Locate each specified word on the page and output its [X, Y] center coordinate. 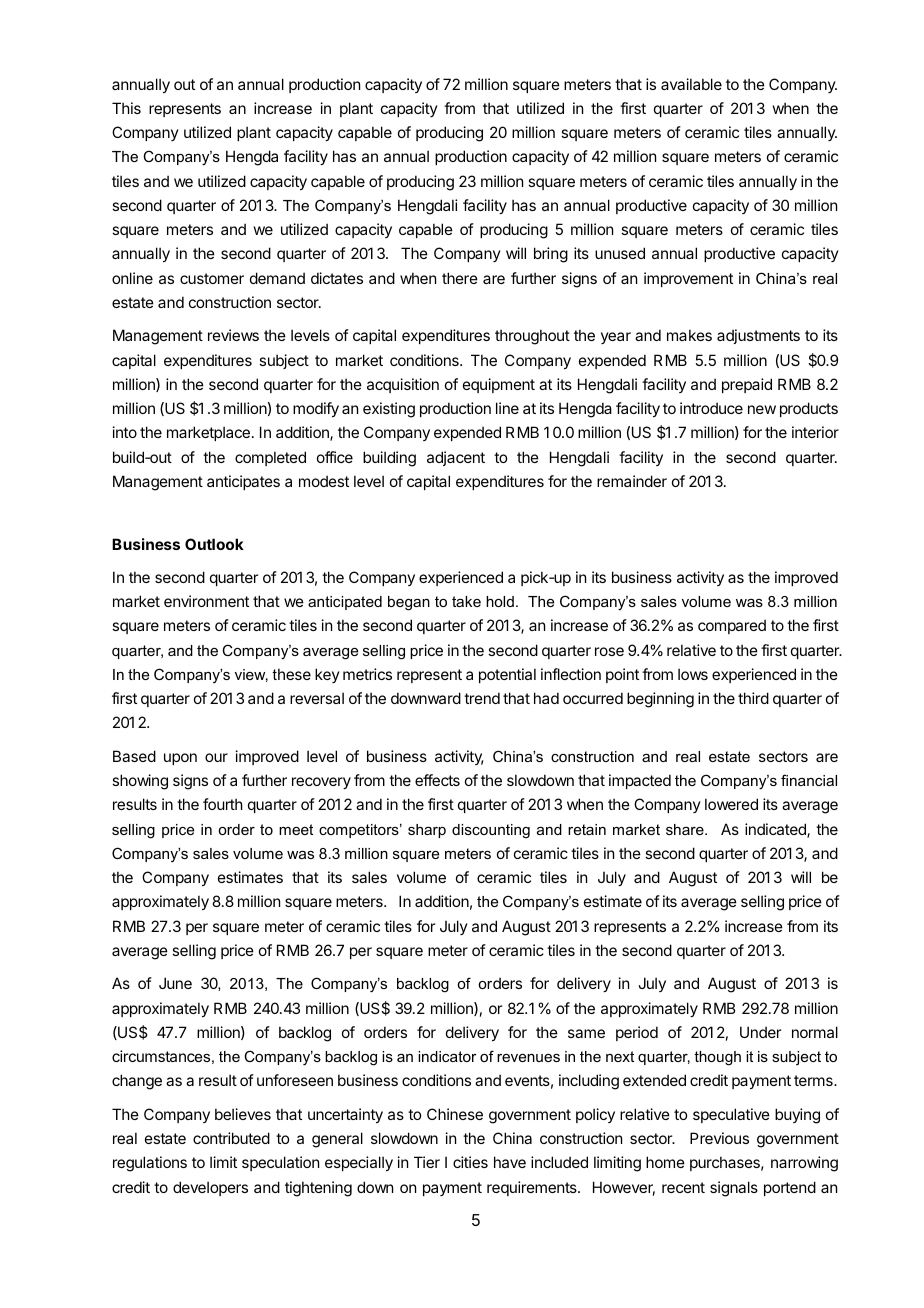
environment [206, 601]
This [126, 108]
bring [551, 255]
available [691, 84]
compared [732, 626]
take [466, 601]
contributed [231, 1138]
